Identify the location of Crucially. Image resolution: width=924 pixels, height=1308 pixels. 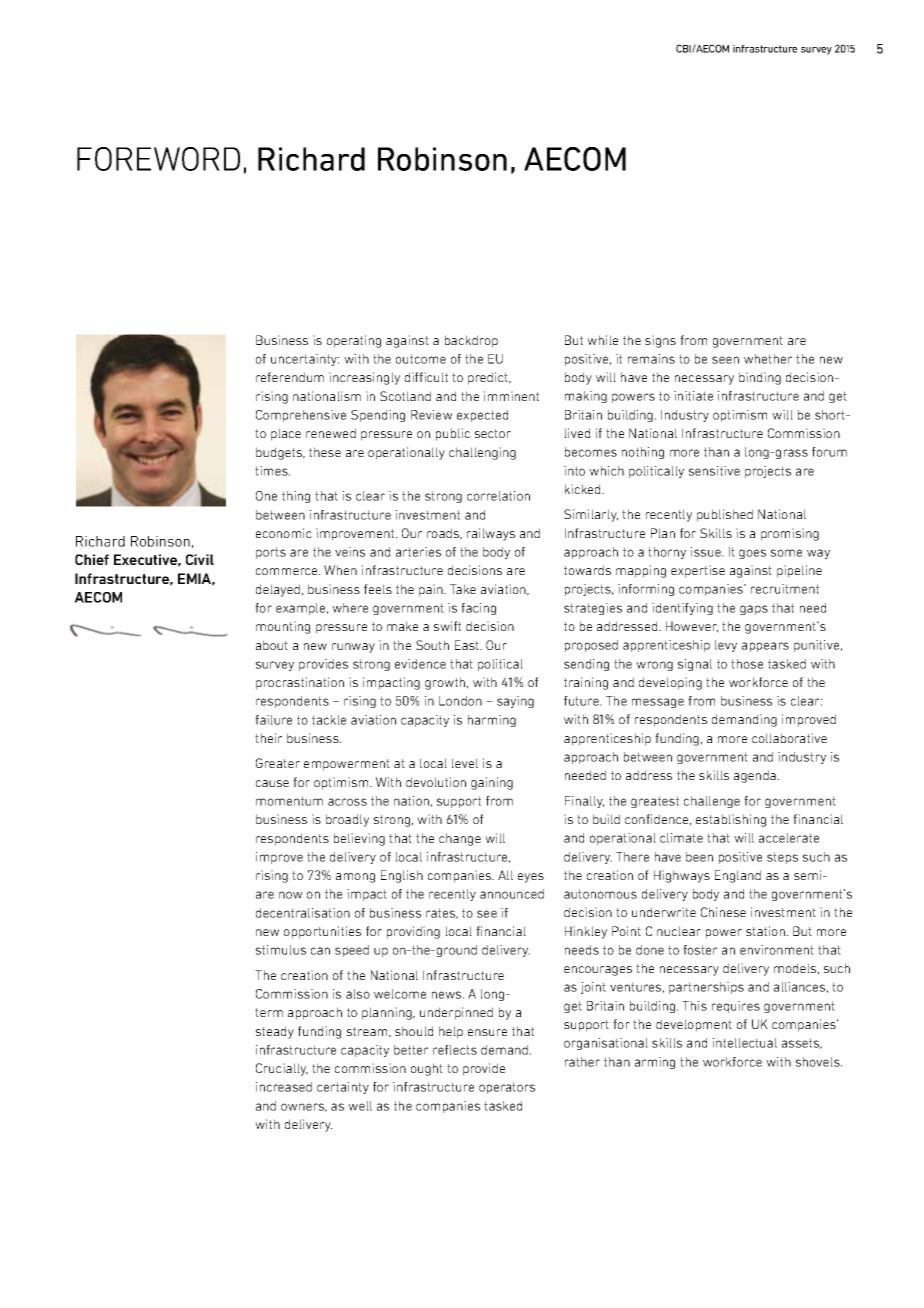
(282, 1069).
